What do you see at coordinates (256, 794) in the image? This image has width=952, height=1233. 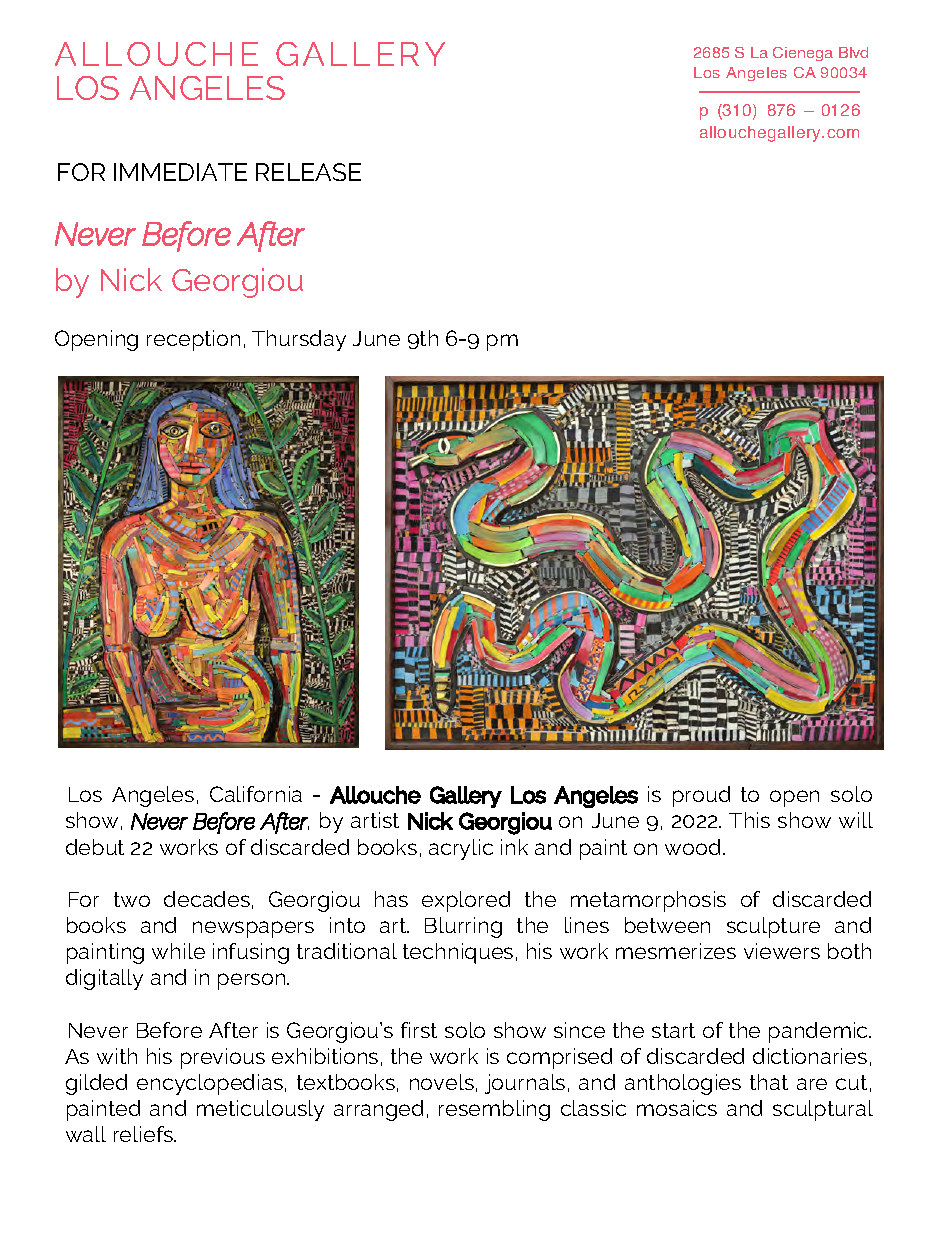 I see `California` at bounding box center [256, 794].
